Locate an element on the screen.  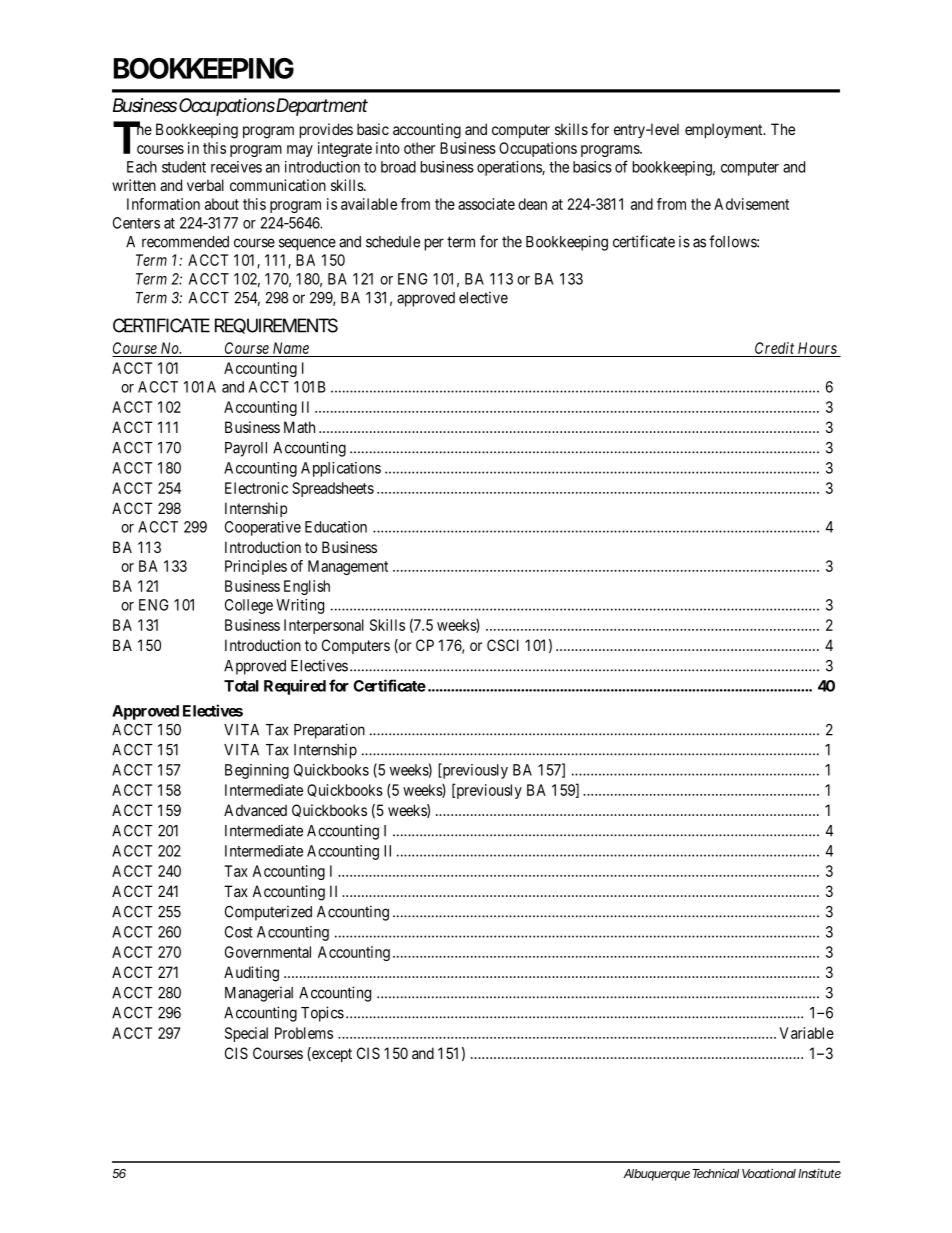
Variable is located at coordinates (807, 1033).
